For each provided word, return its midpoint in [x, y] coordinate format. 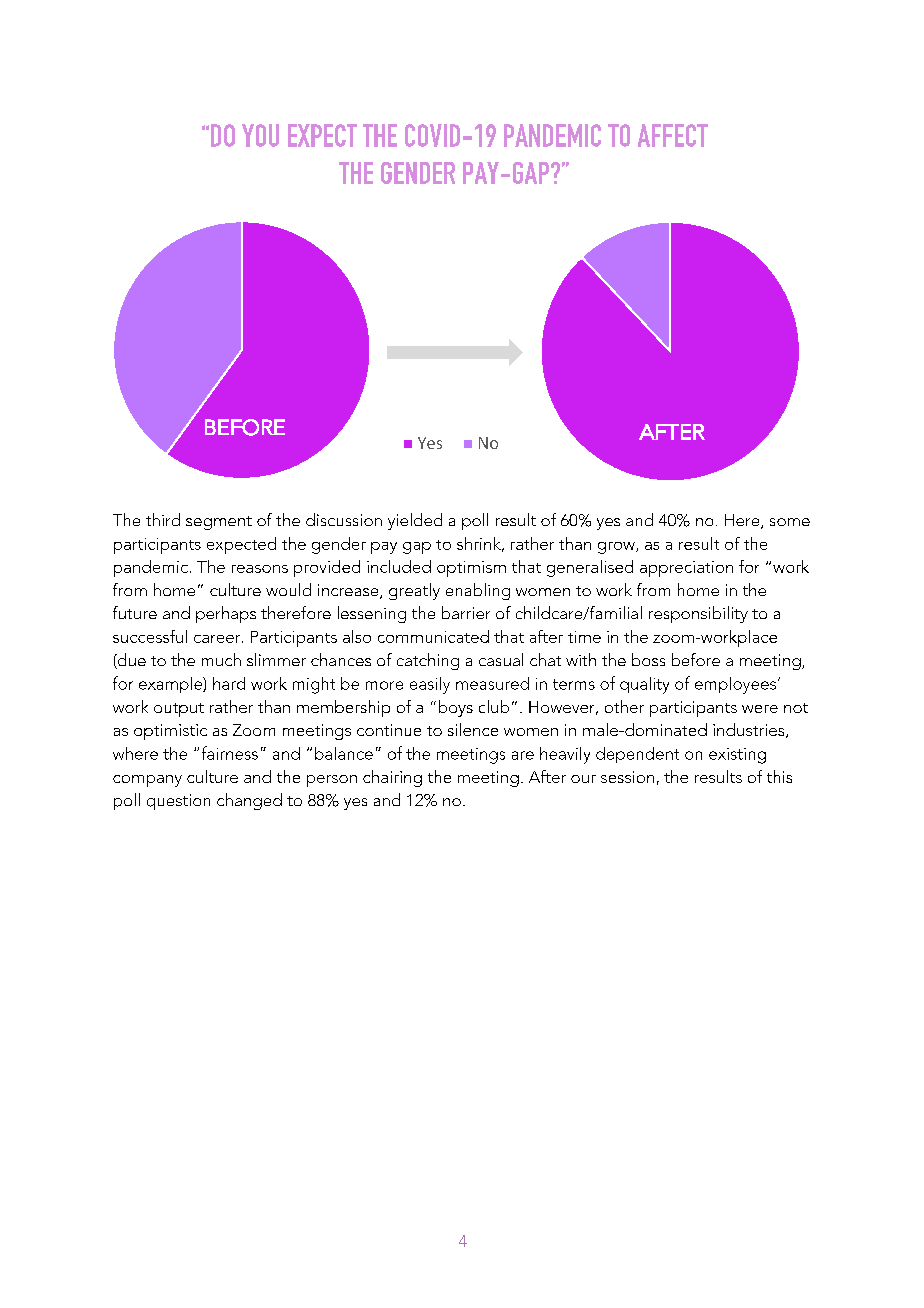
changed [249, 801]
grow [617, 548]
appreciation [686, 569]
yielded [415, 521]
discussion [344, 519]
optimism [471, 569]
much [221, 659]
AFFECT [673, 135]
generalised [590, 568]
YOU [260, 135]
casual [501, 659]
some [790, 522]
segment [219, 523]
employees [735, 685]
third [163, 519]
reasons [260, 569]
